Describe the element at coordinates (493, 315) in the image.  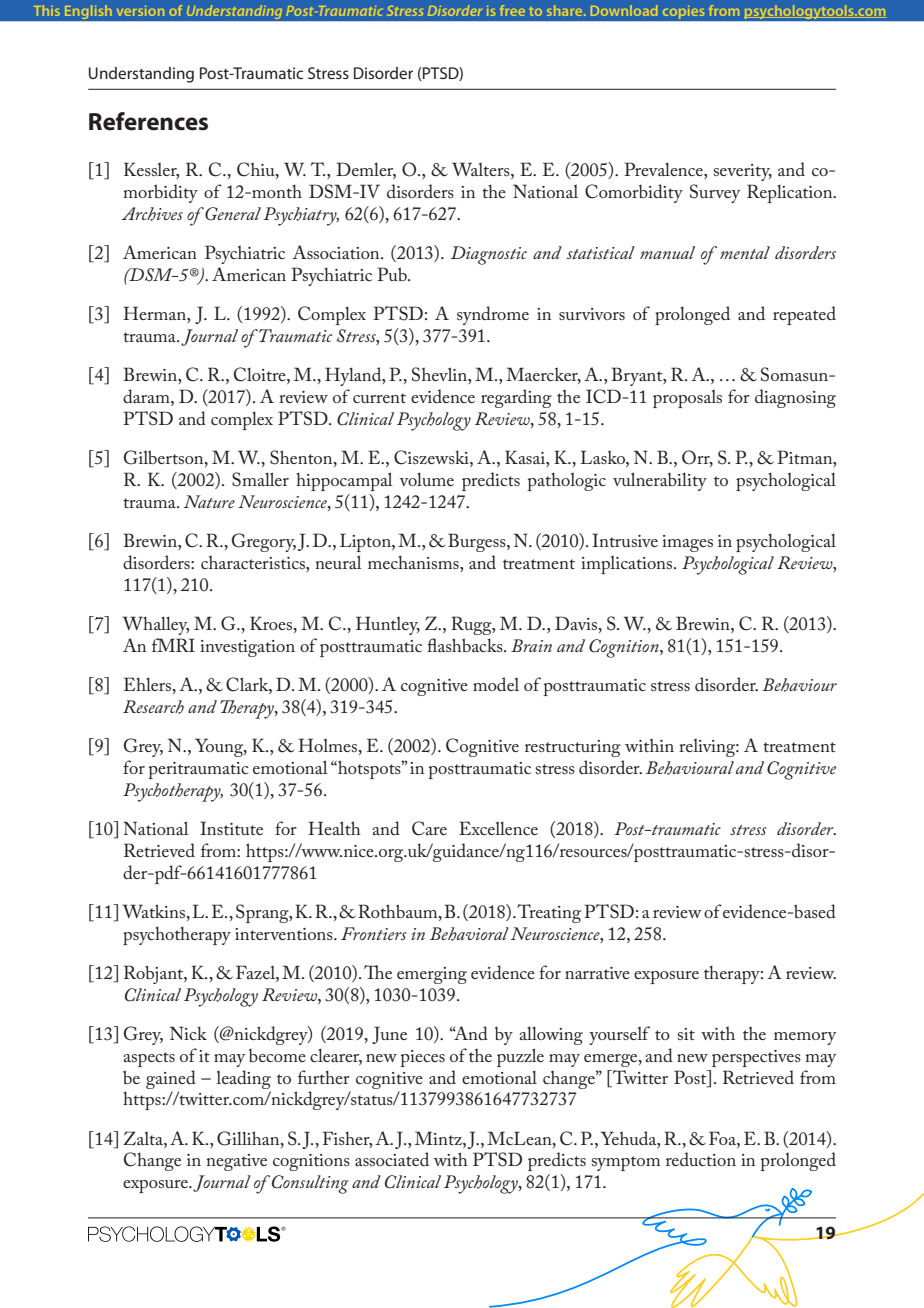
I see `syndrome` at that location.
